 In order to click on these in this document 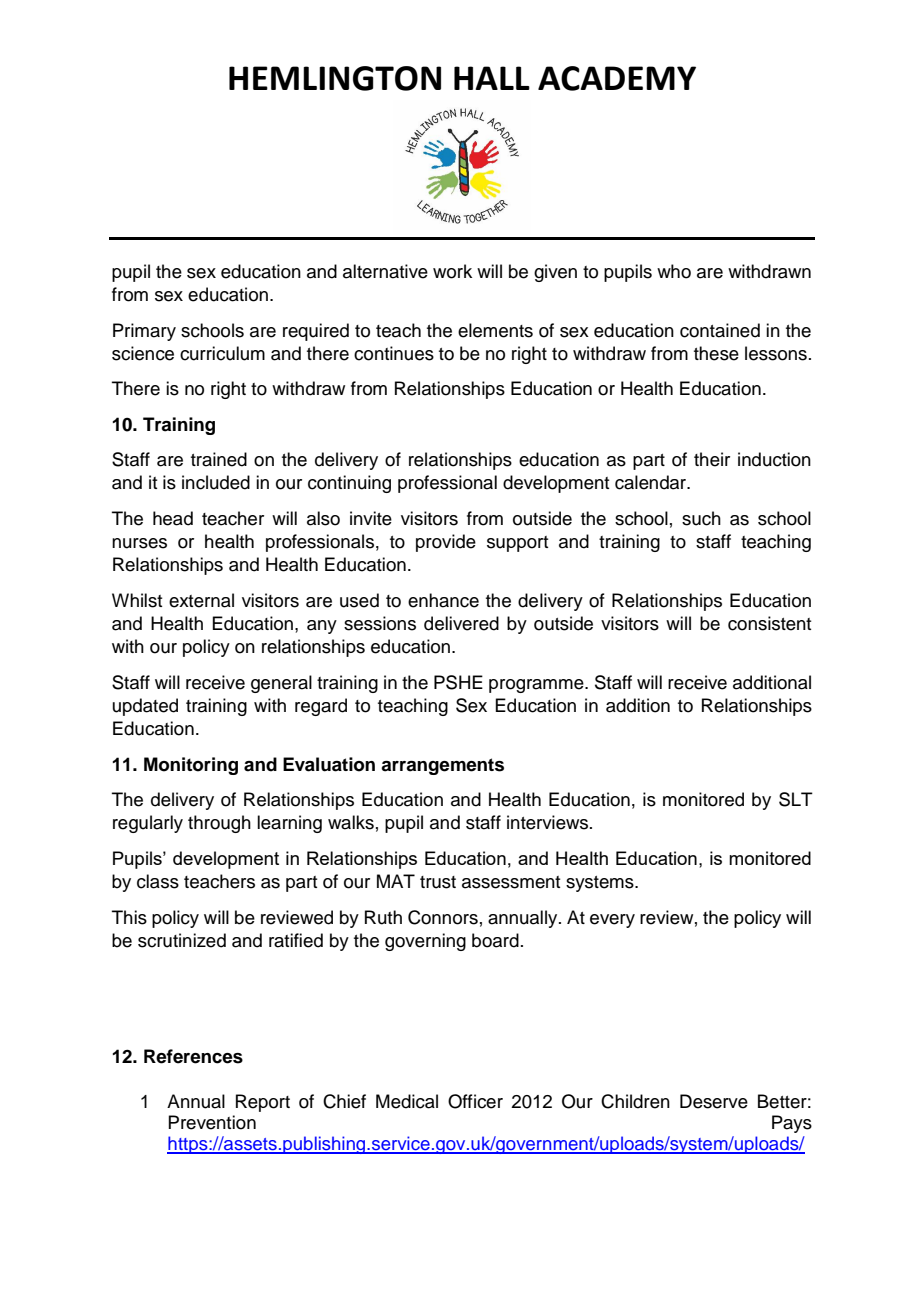, I will do `click(716, 353)`.
